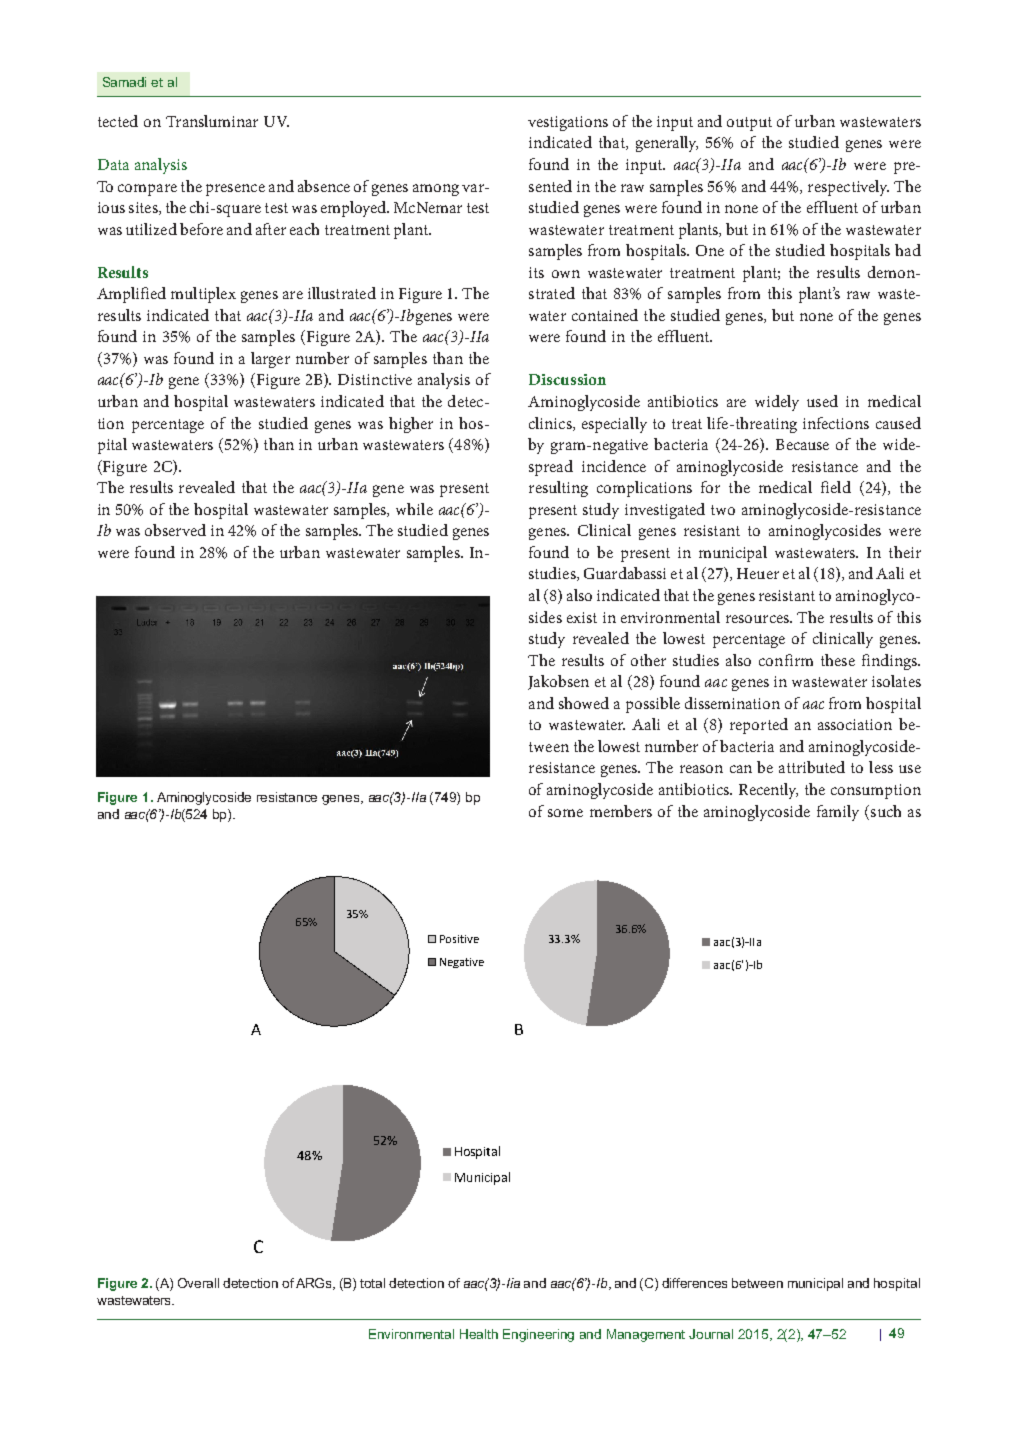 The image size is (1018, 1440). I want to click on showed, so click(584, 703).
